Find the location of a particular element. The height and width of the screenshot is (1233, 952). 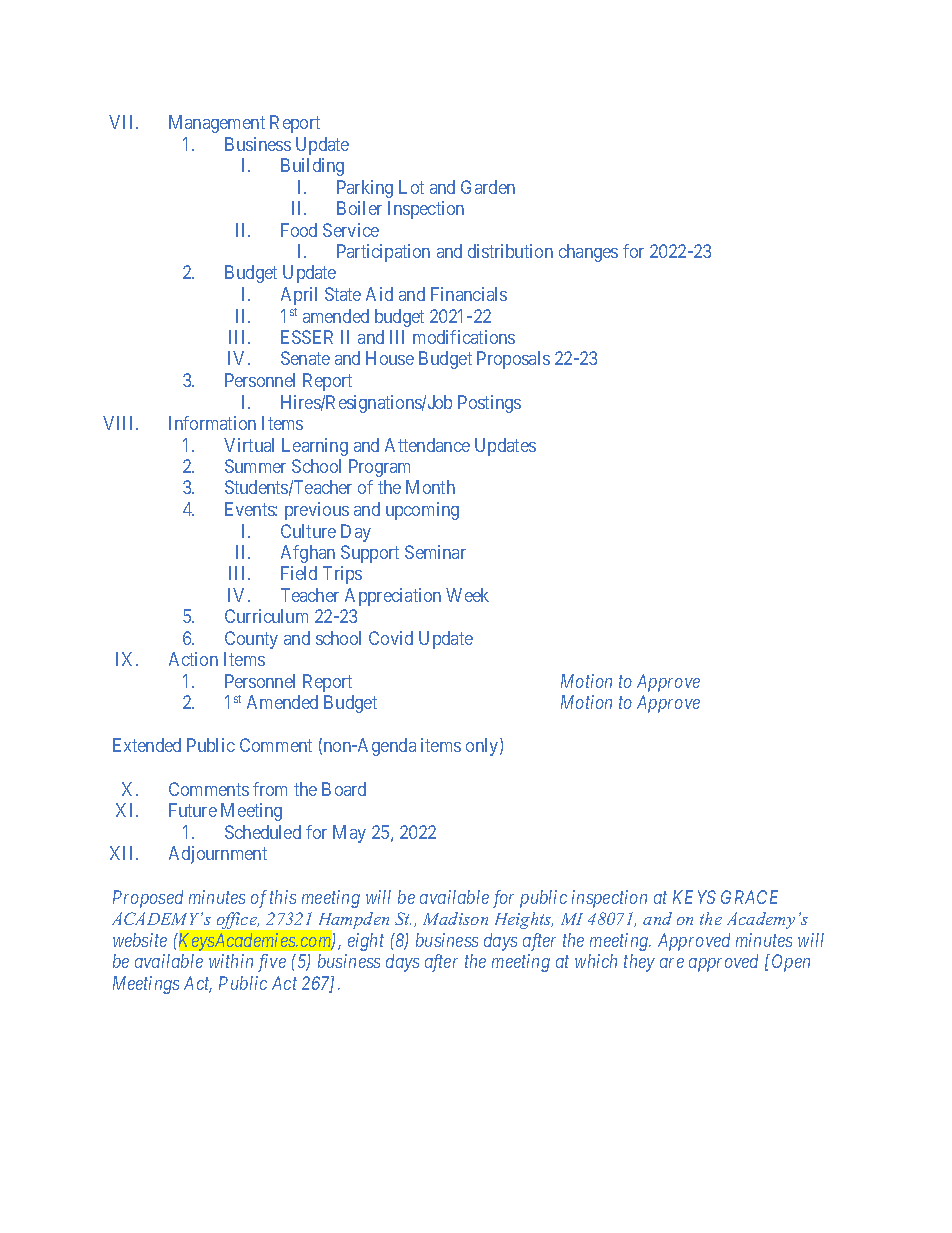

Covid is located at coordinates (391, 638).
